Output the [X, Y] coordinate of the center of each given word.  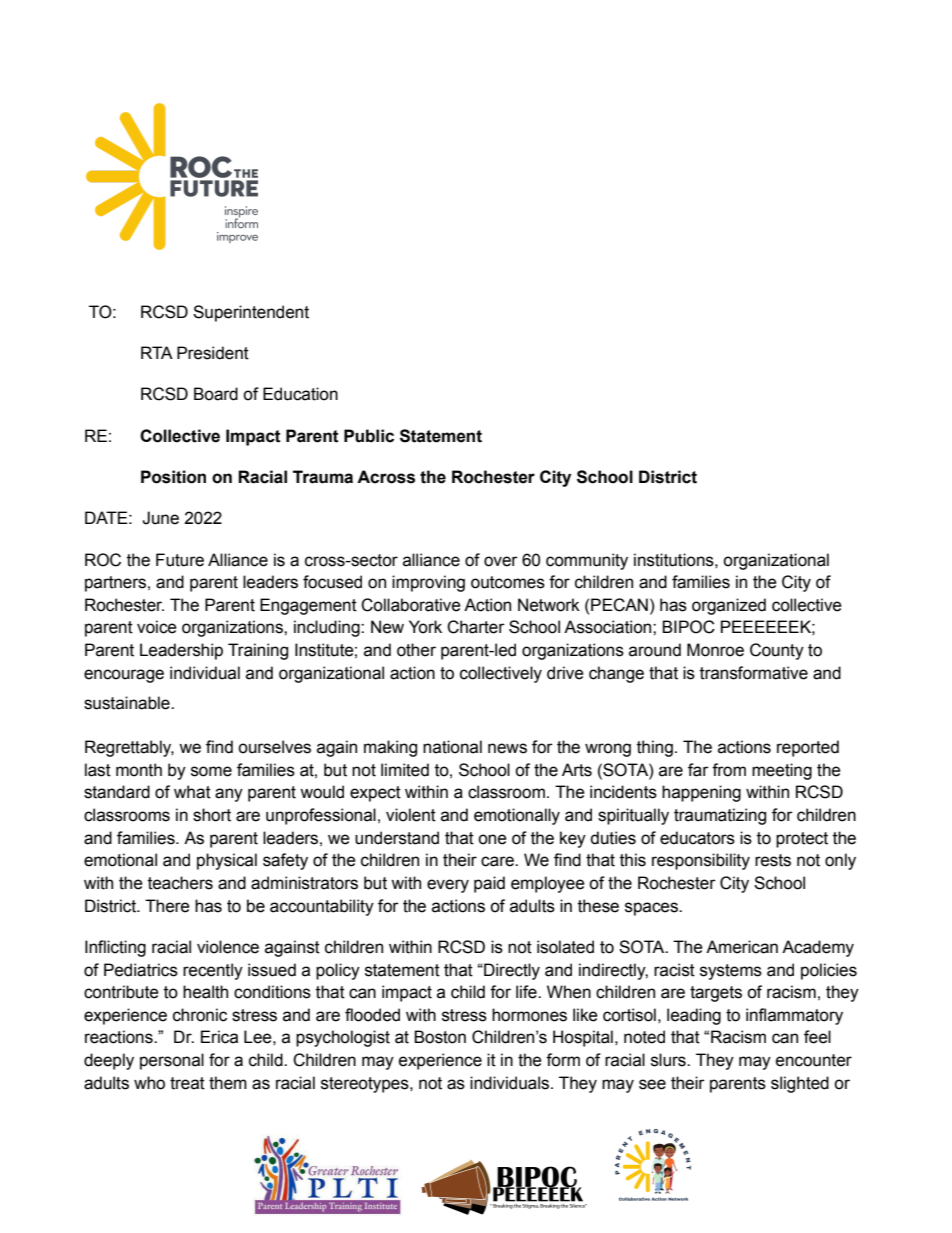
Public [369, 436]
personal [172, 1061]
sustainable [128, 703]
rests [773, 860]
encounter [814, 1060]
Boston [440, 1037]
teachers [180, 883]
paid [489, 884]
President [213, 353]
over [501, 561]
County [777, 651]
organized [729, 606]
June [160, 518]
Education [300, 394]
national [452, 747]
